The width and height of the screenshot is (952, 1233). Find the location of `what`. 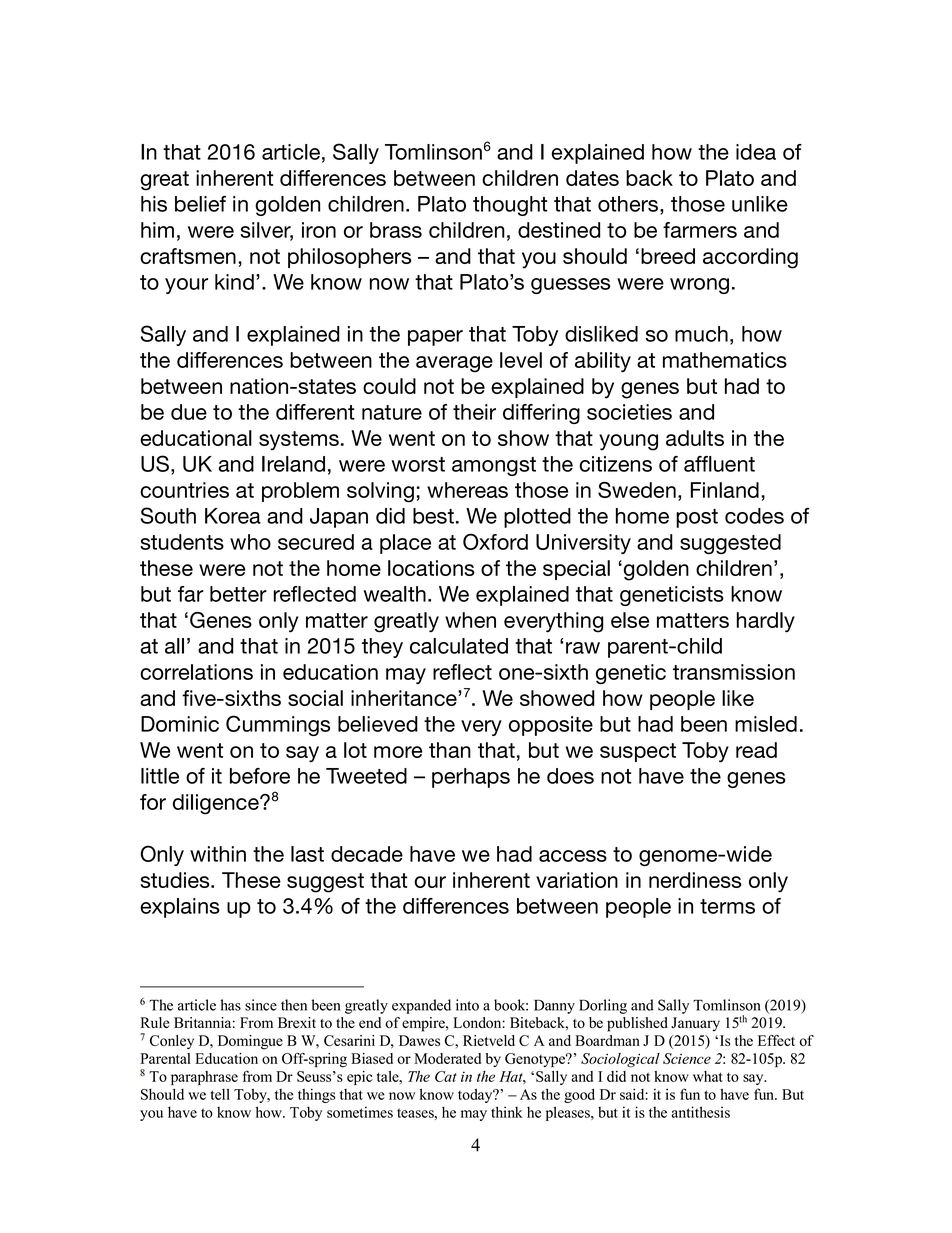

what is located at coordinates (708, 1076).
